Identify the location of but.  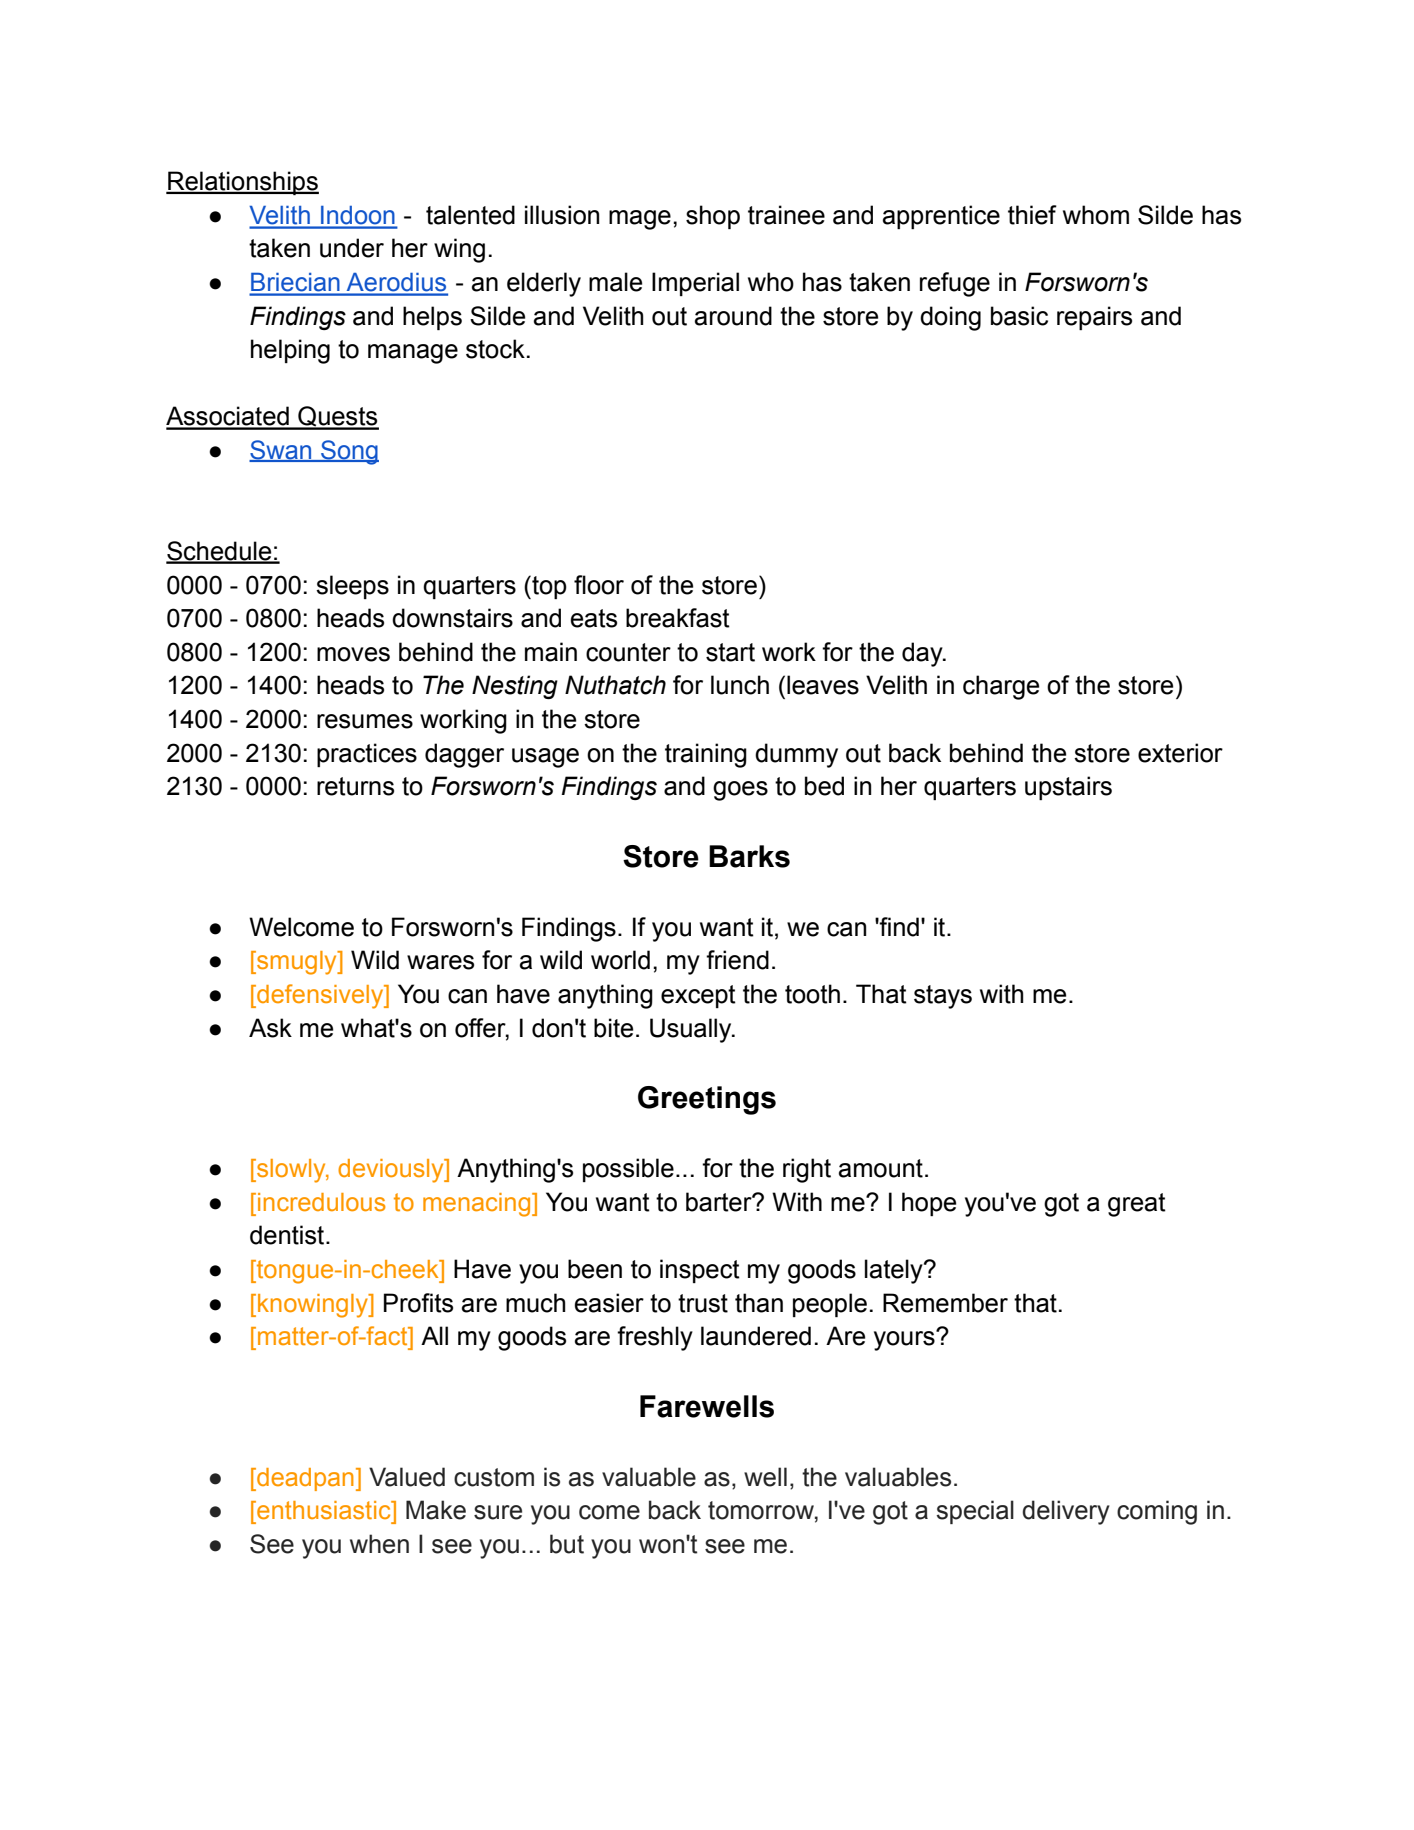
(567, 1544).
